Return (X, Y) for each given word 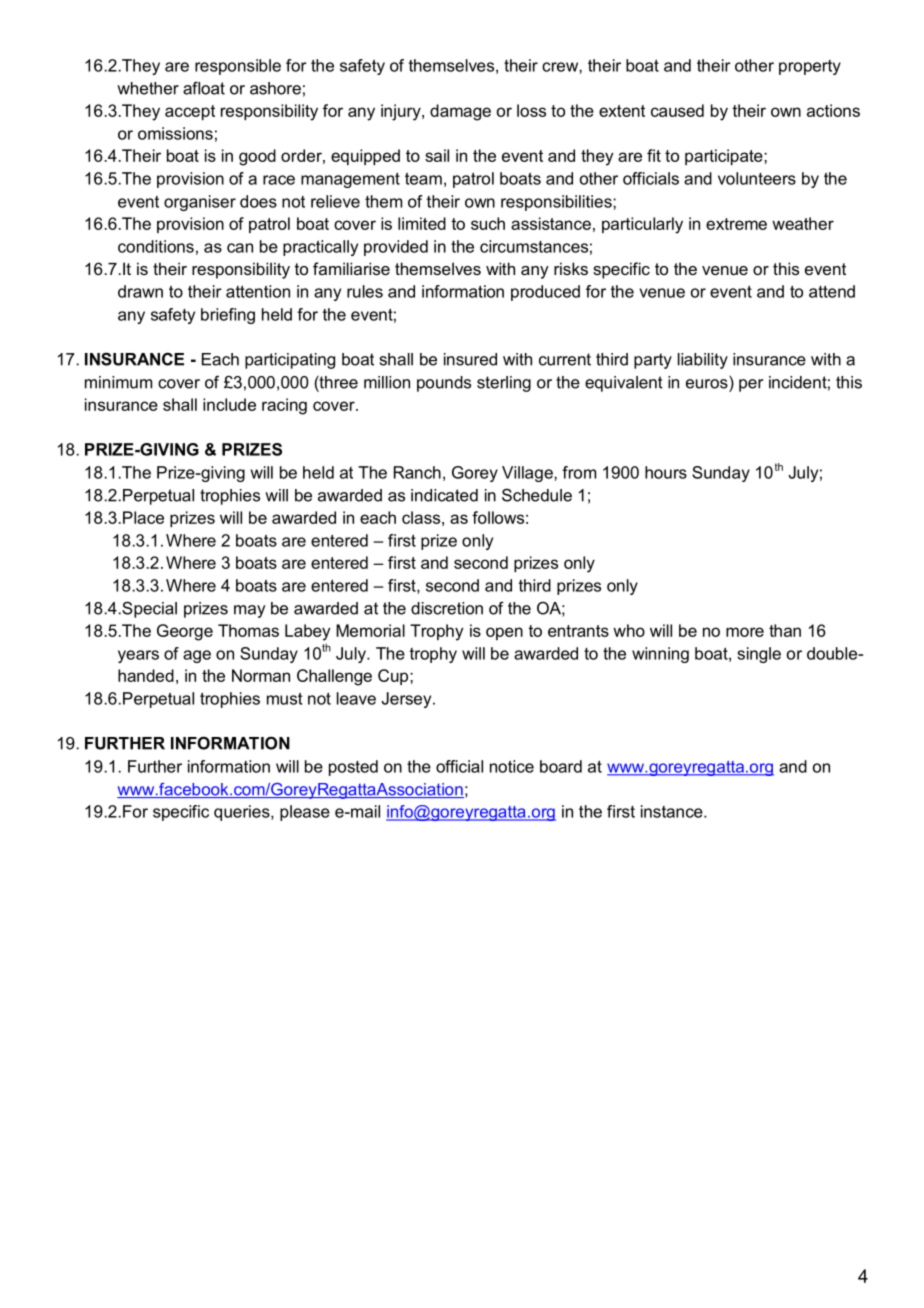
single (759, 655)
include (229, 404)
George (185, 632)
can (240, 248)
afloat (204, 88)
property (810, 67)
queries (243, 813)
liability (703, 361)
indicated (444, 495)
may (250, 611)
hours (666, 472)
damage (460, 112)
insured (470, 359)
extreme (736, 224)
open (504, 633)
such (488, 223)
